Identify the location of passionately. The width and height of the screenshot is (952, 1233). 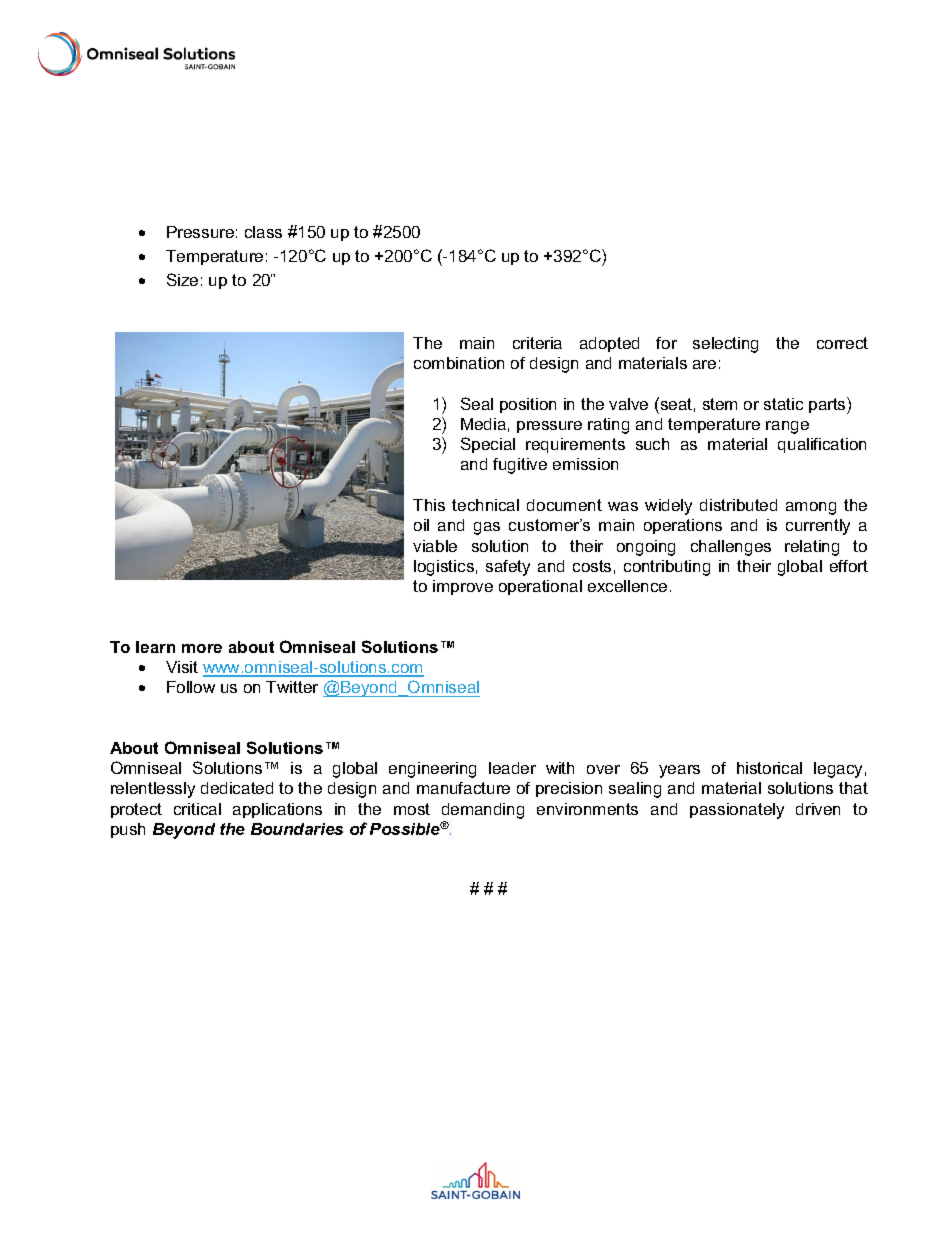
(737, 811).
